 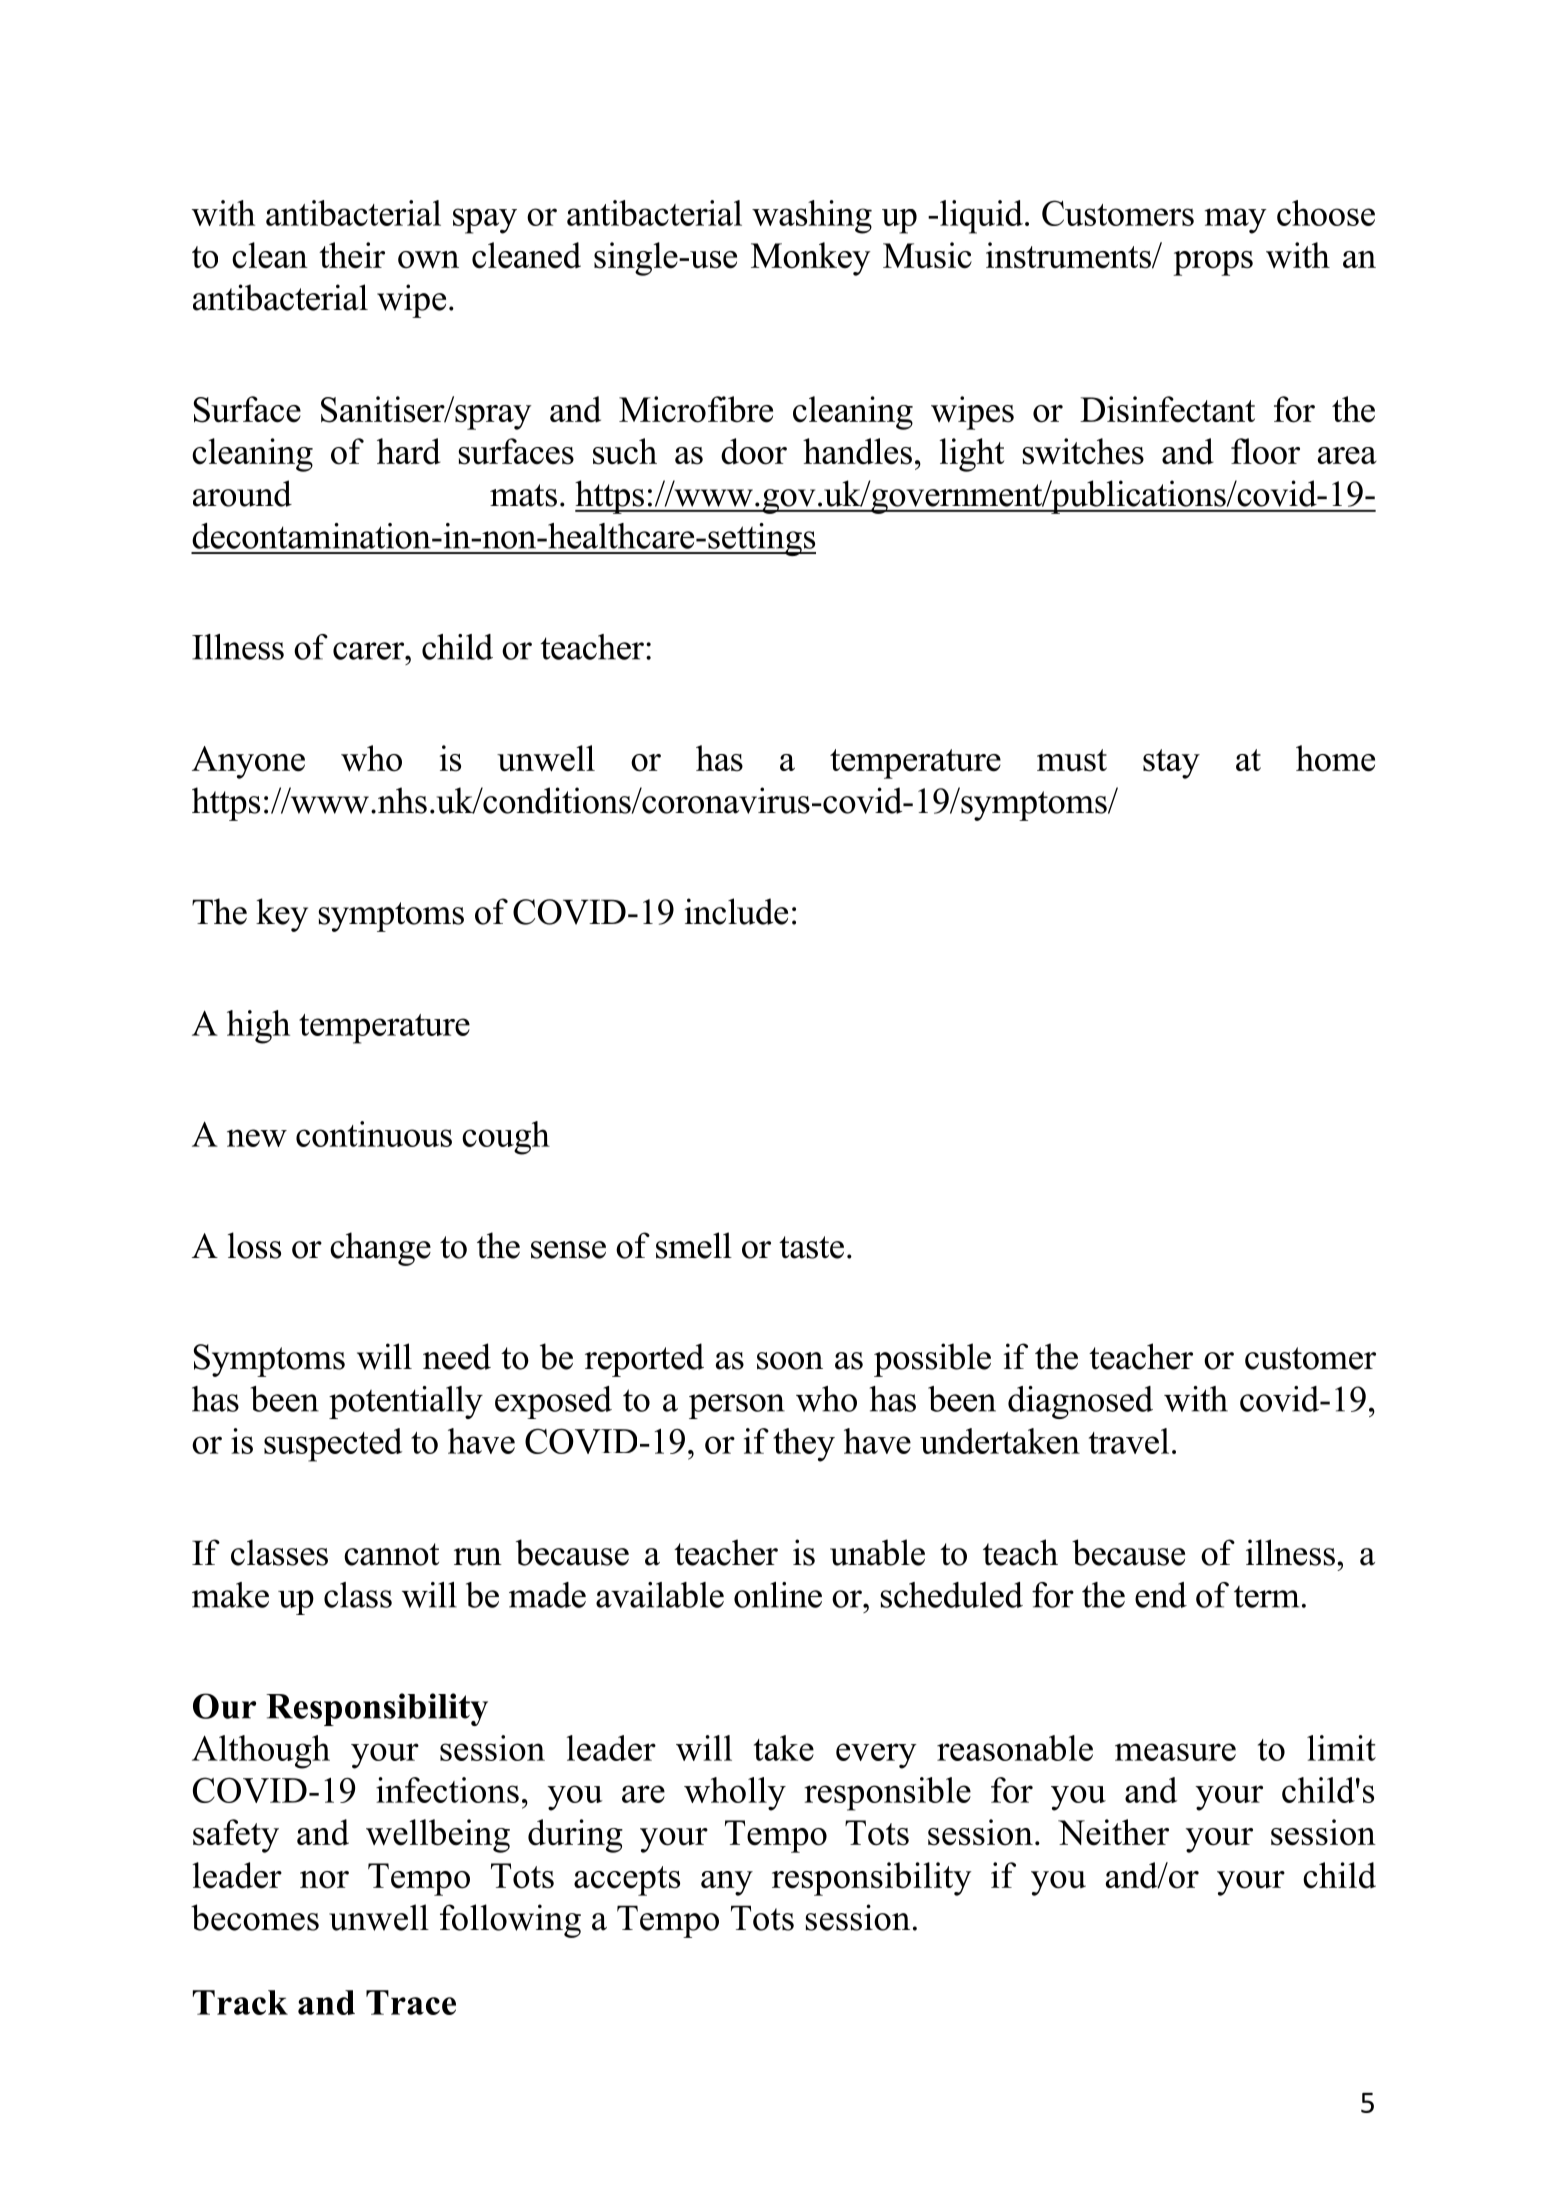 What do you see at coordinates (812, 217) in the screenshot?
I see `washing` at bounding box center [812, 217].
